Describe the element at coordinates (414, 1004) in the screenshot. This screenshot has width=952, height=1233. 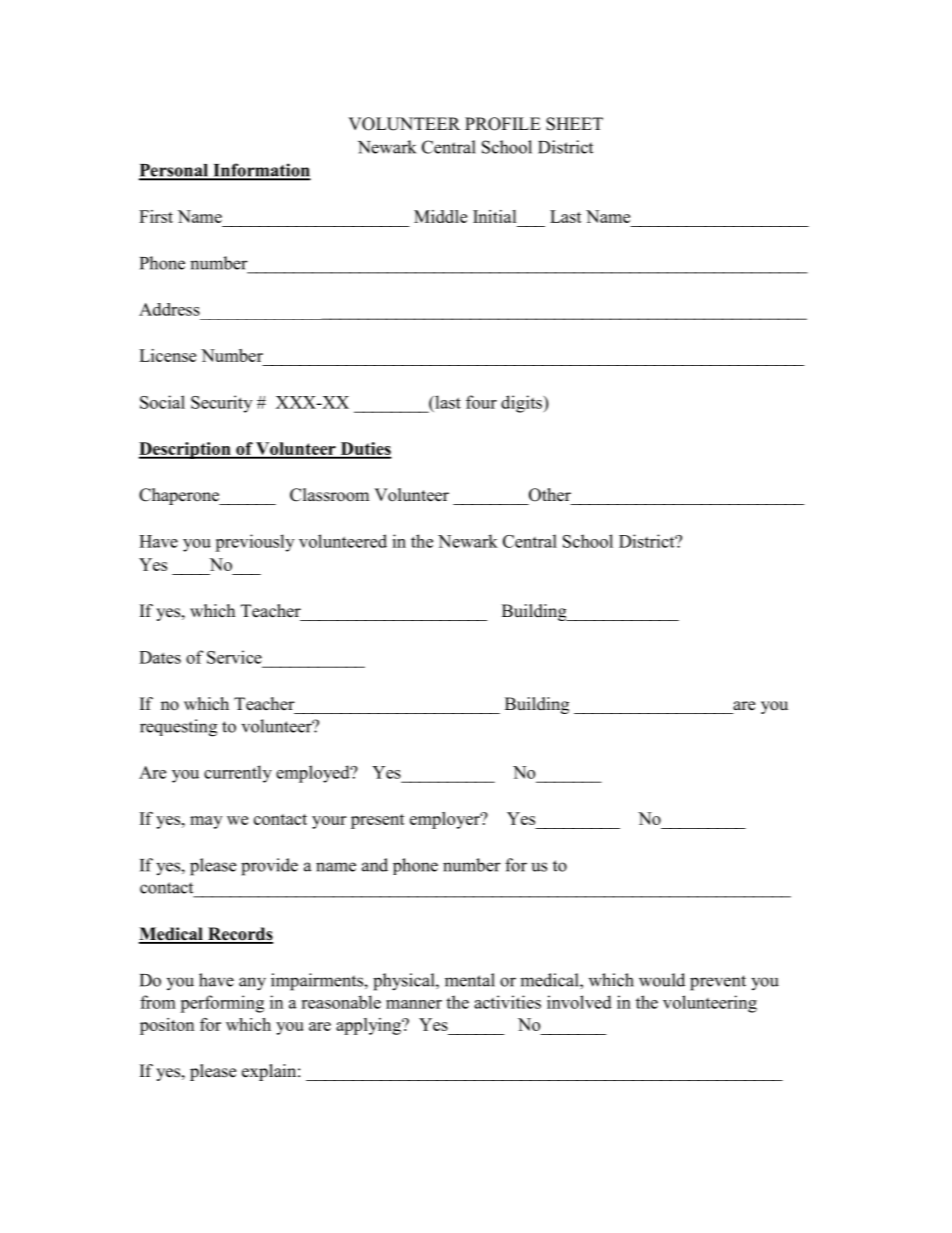
I see `manner` at that location.
